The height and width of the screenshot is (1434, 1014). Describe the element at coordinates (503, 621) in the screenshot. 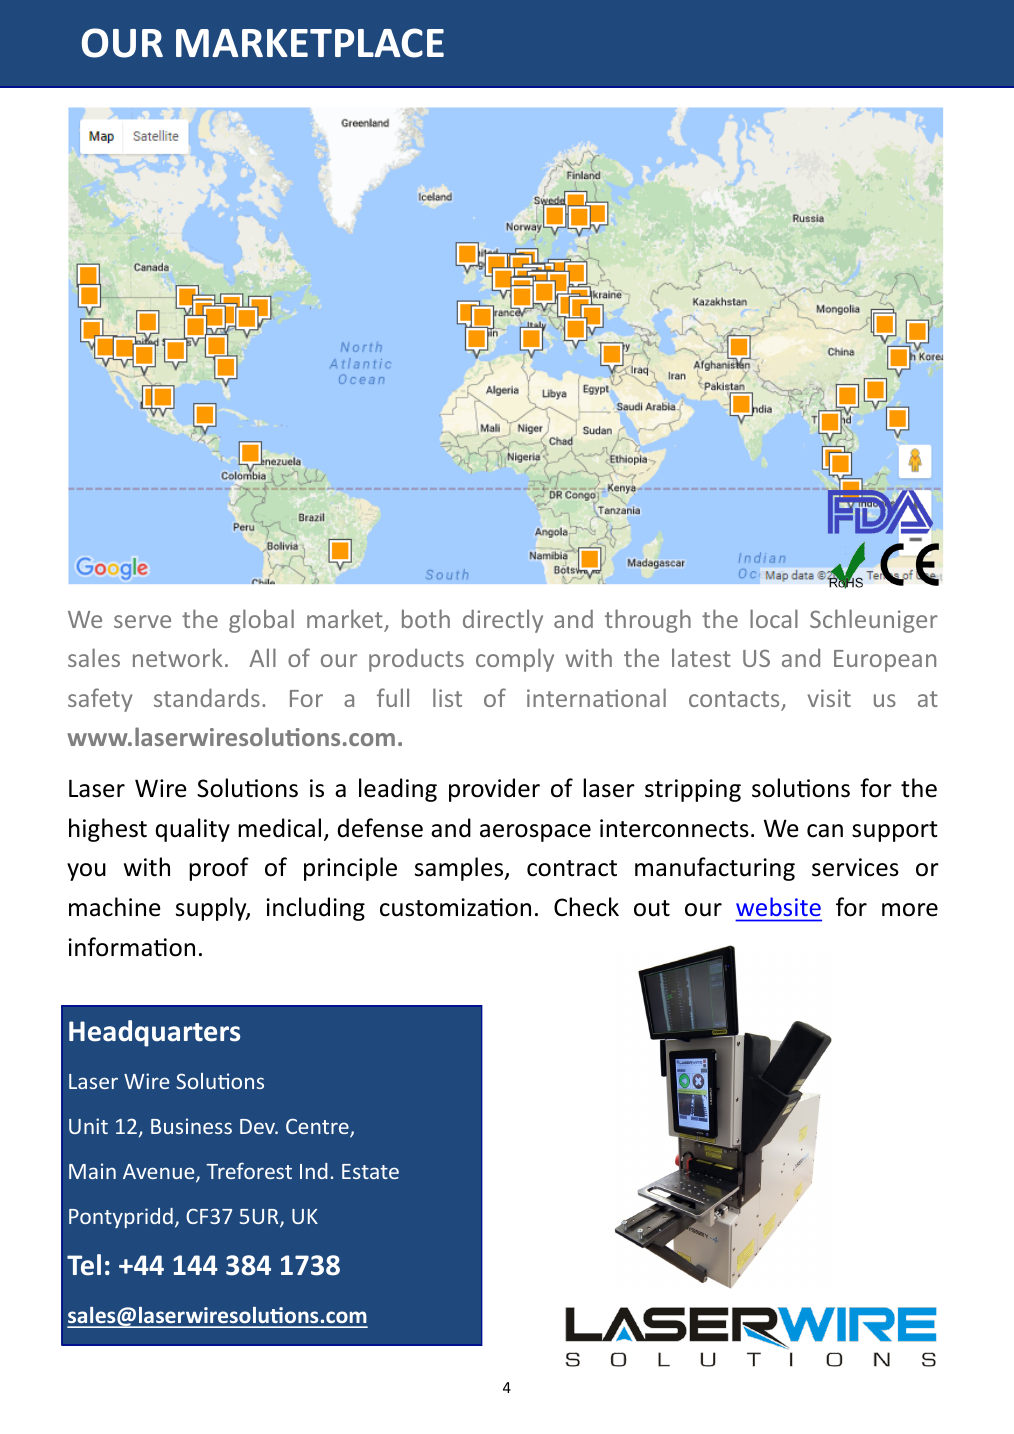

I see `directly` at that location.
